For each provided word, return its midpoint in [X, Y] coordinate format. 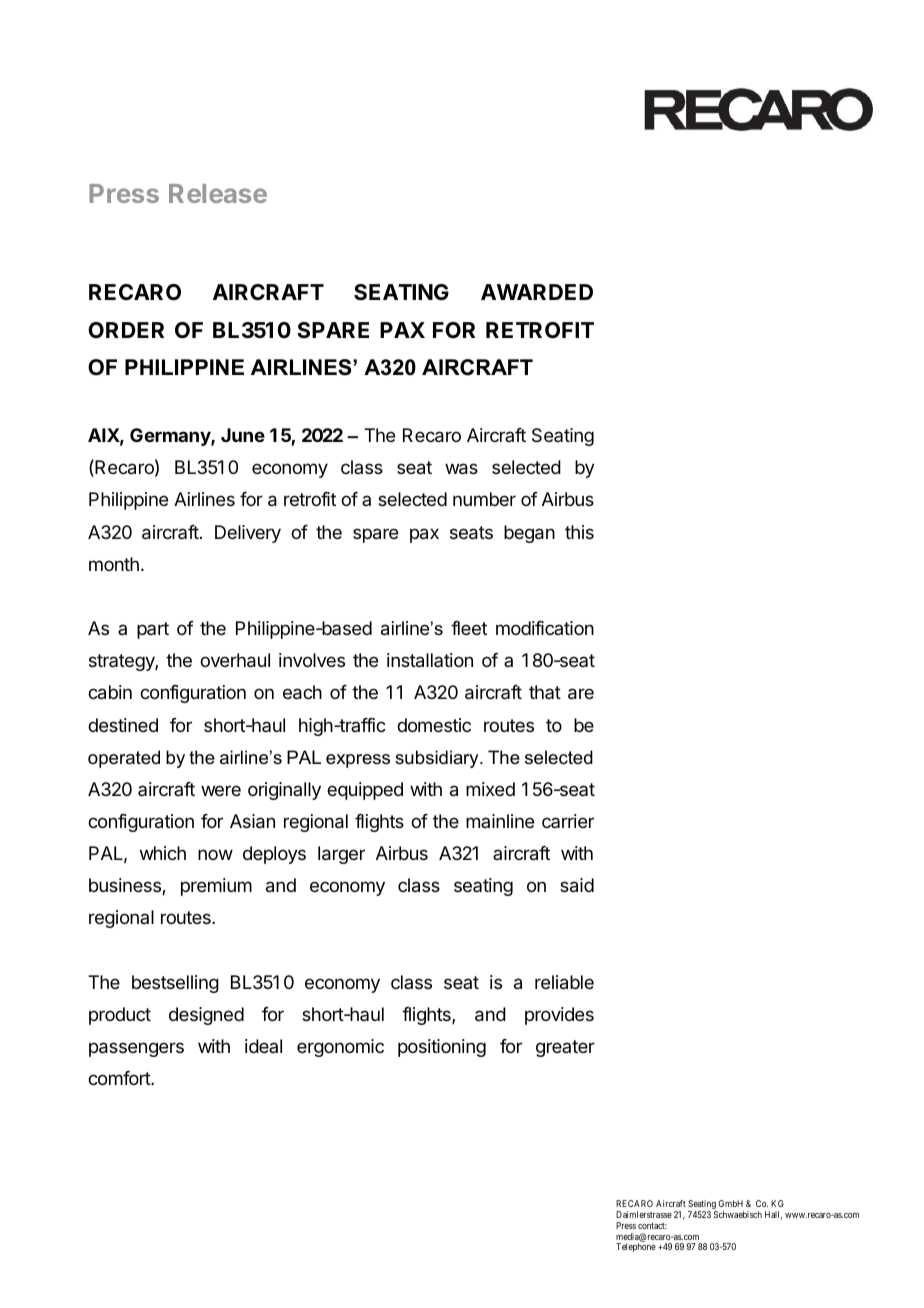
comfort [120, 1078]
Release [218, 193]
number [484, 499]
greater [565, 1048]
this [579, 532]
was [461, 469]
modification [545, 628]
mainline [500, 821]
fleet [469, 628]
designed [206, 1016]
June [243, 435]
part [153, 630]
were [221, 790]
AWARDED [537, 292]
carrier [568, 821]
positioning [442, 1048]
